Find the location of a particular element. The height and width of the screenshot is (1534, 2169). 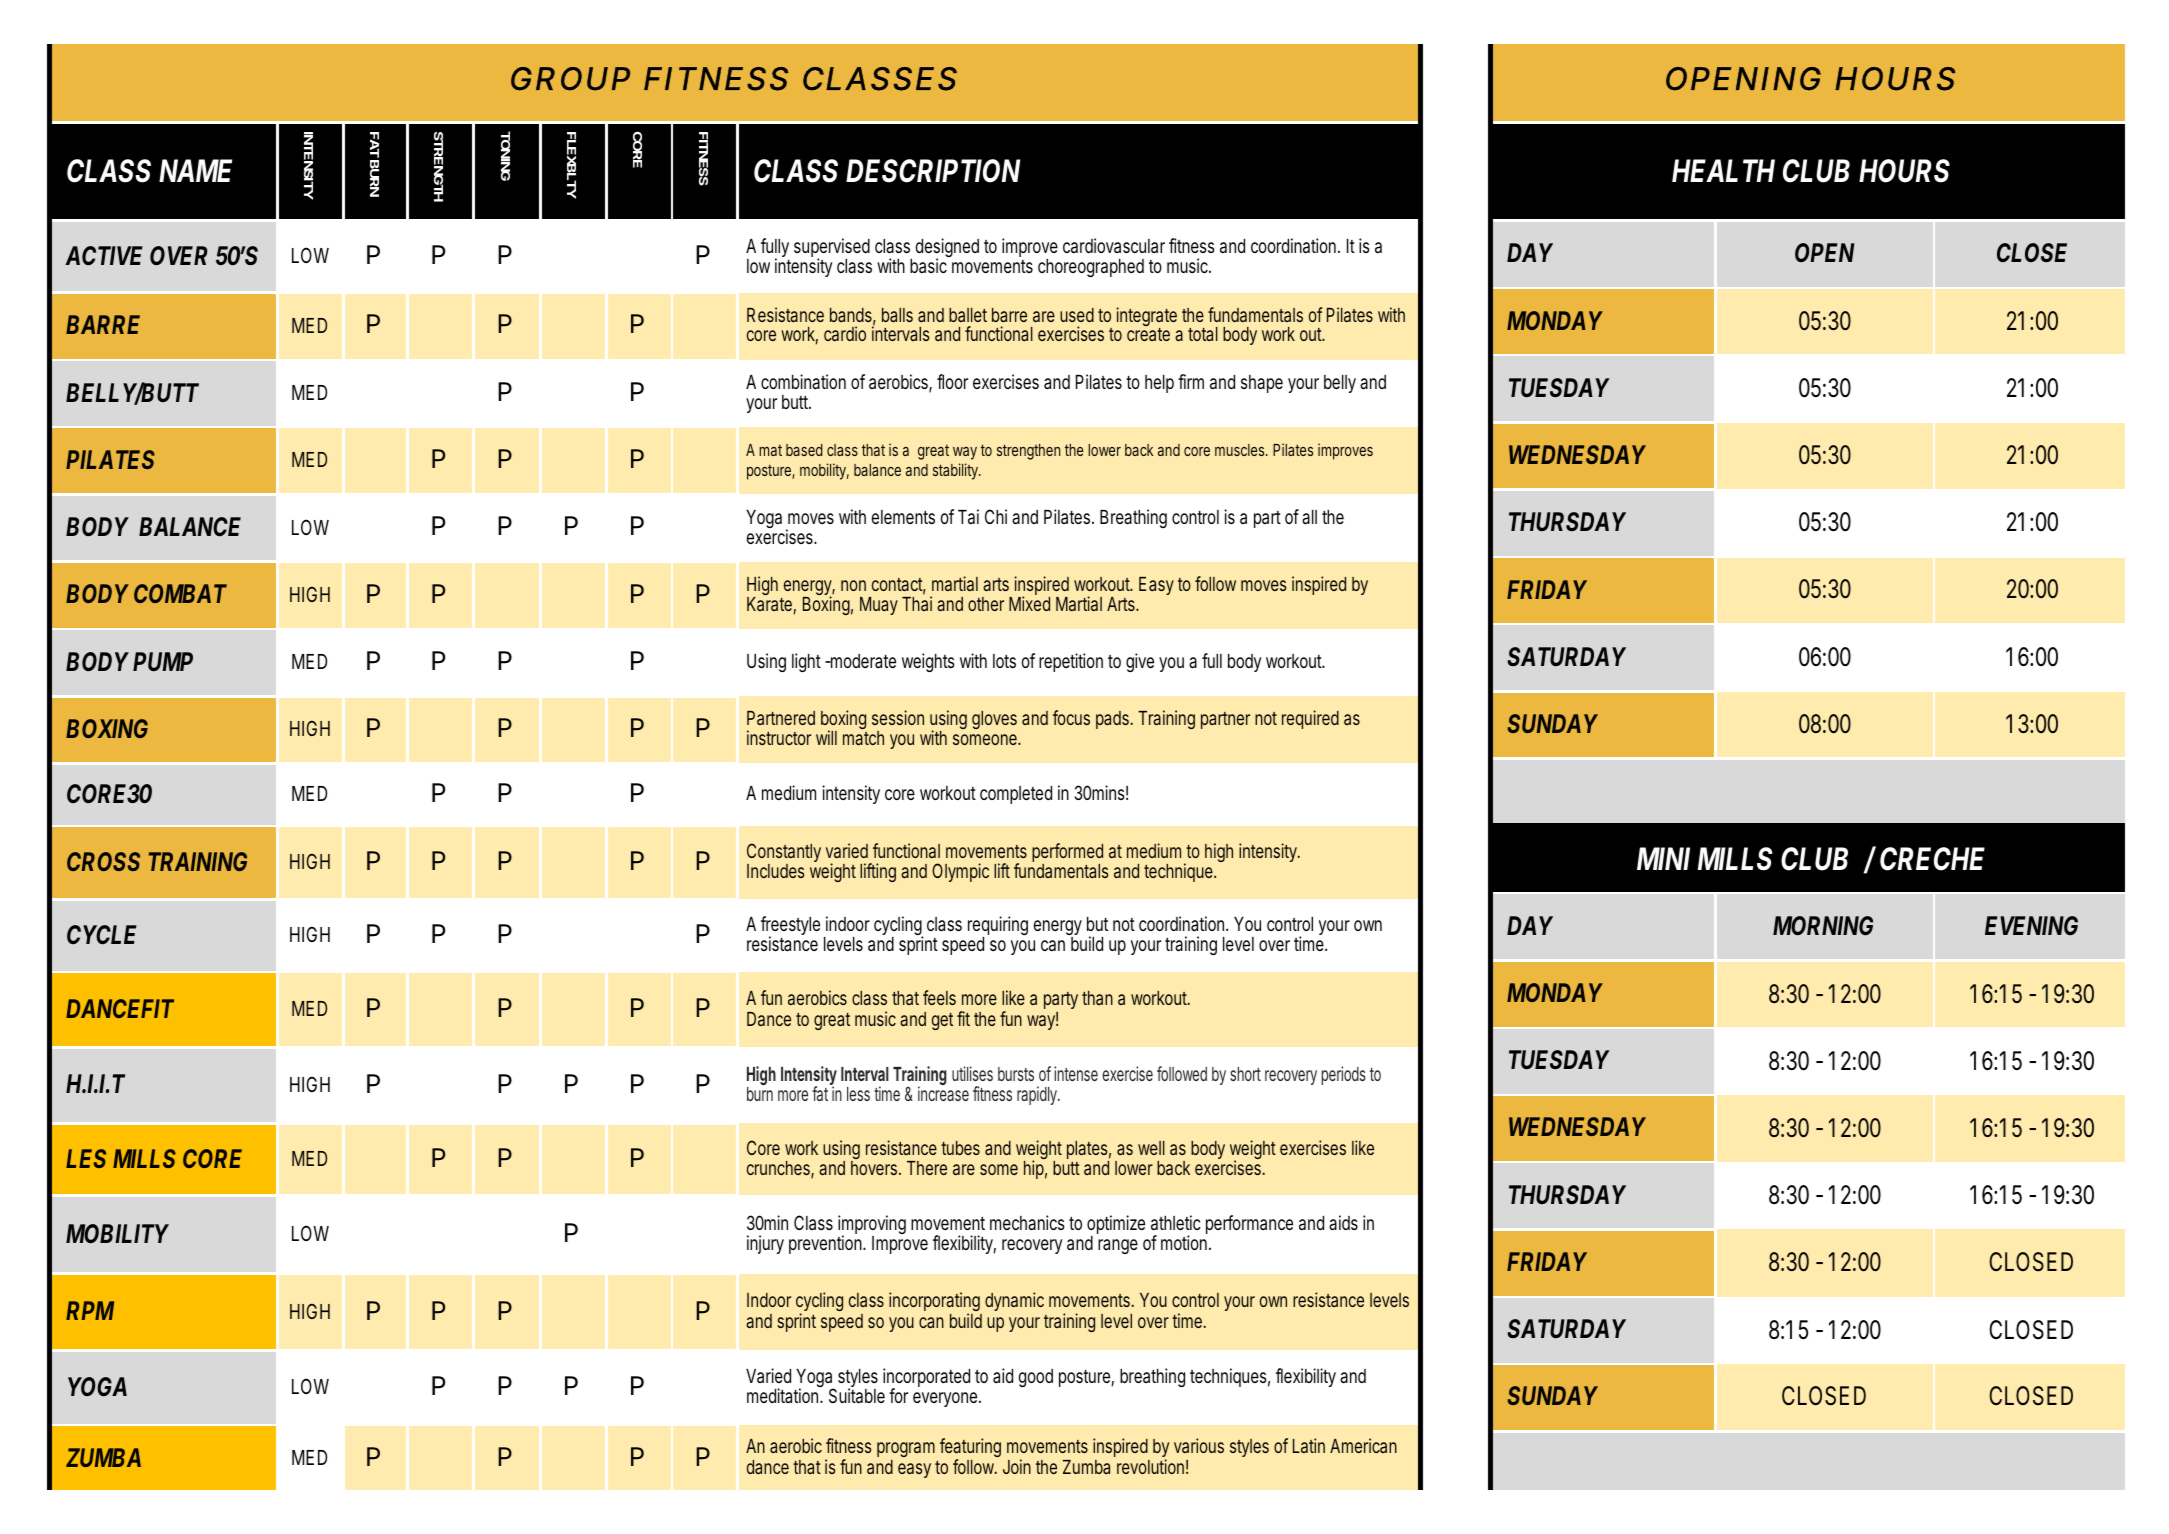

requiring is located at coordinates (998, 927).
